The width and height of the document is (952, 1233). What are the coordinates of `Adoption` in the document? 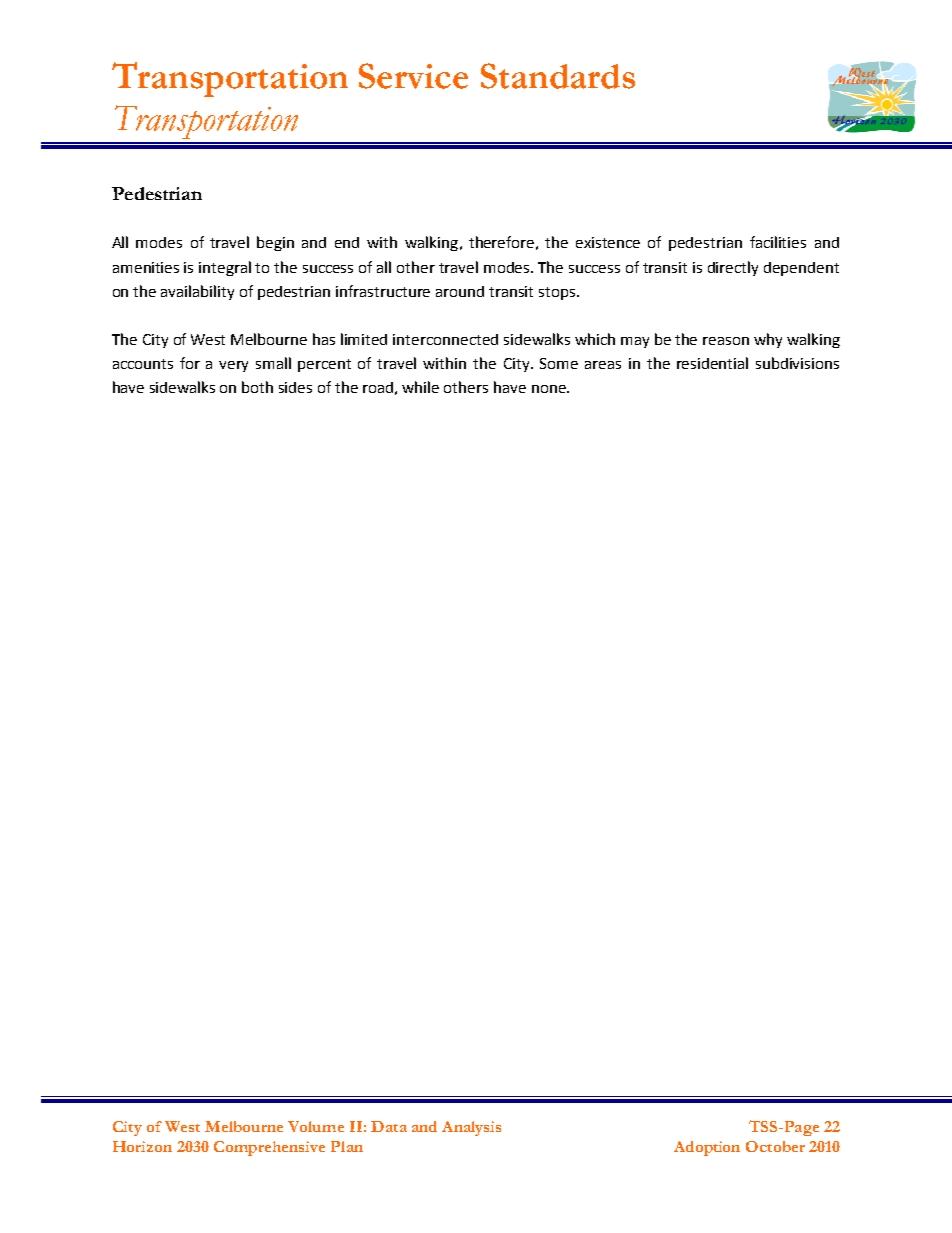 It's located at (707, 1148).
